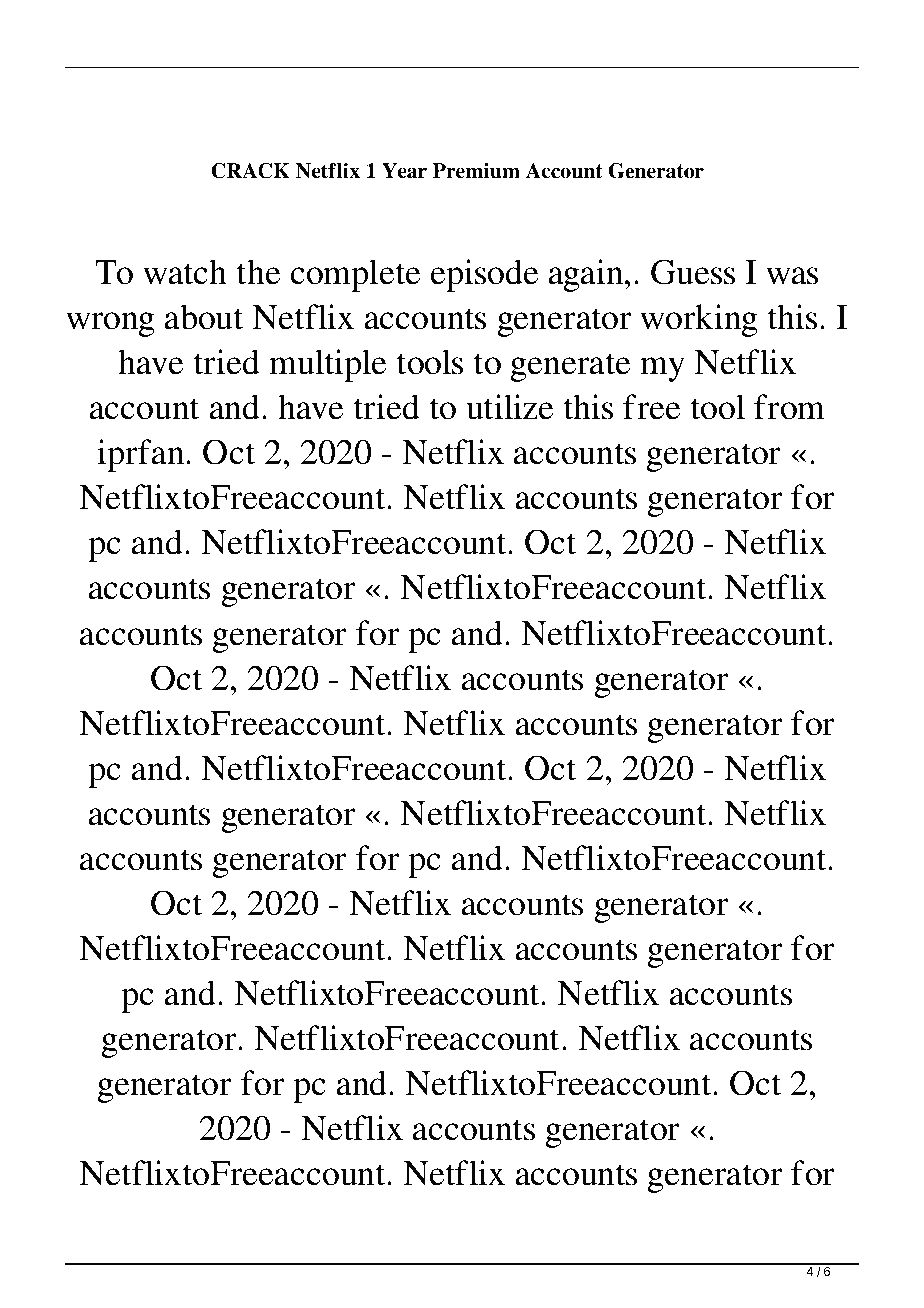  What do you see at coordinates (204, 317) in the document?
I see `about` at bounding box center [204, 317].
